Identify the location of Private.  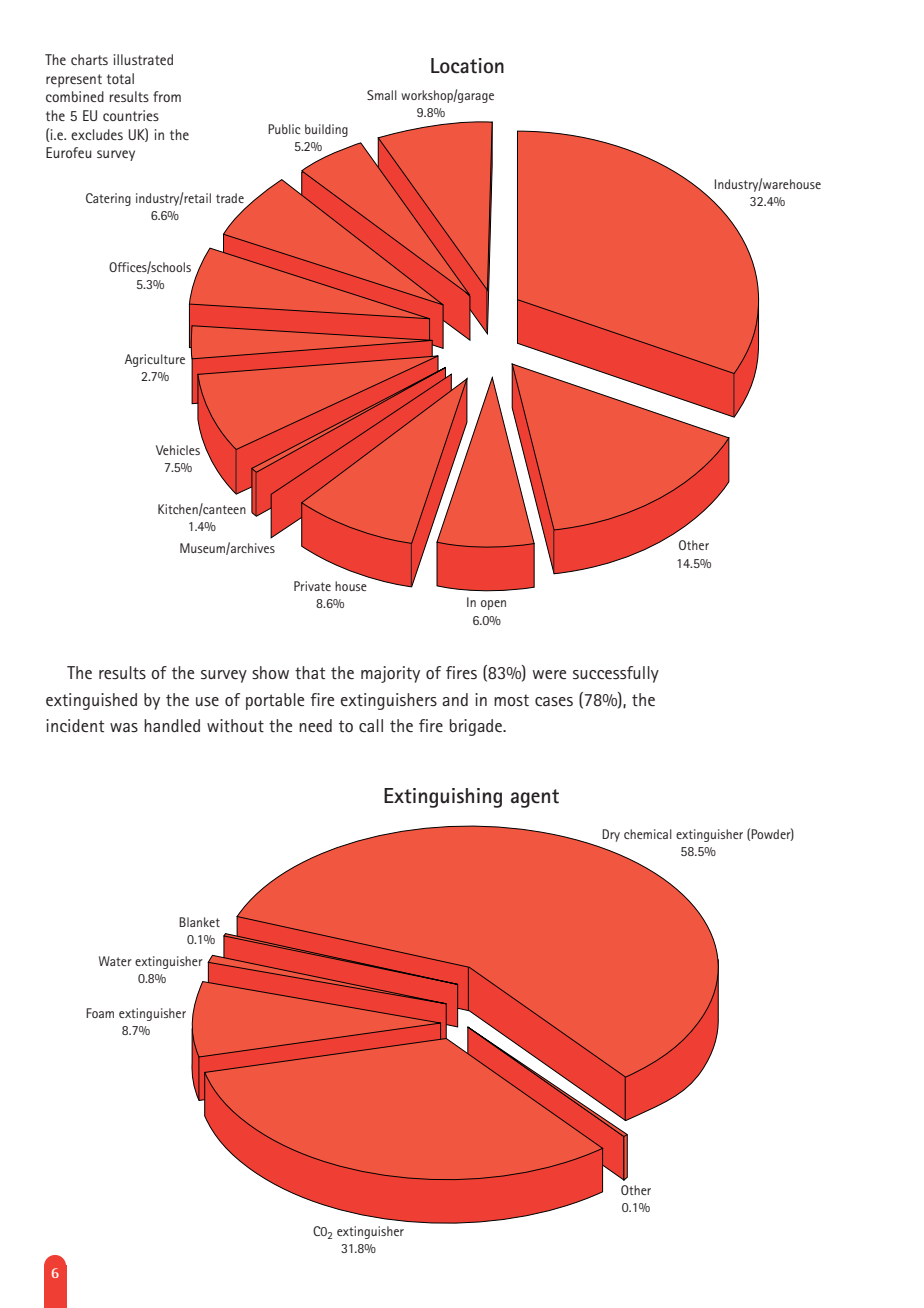
(312, 586).
